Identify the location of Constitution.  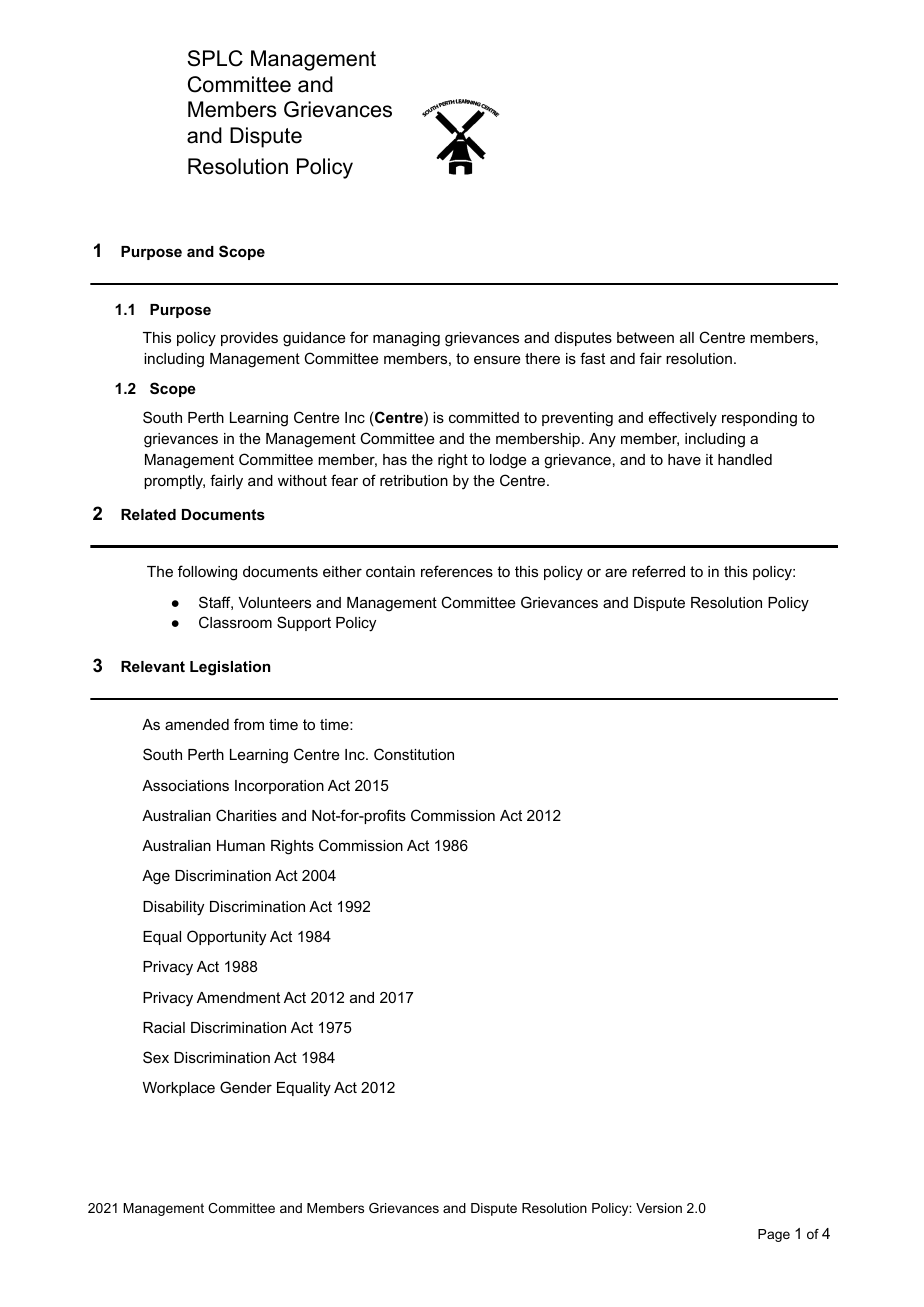
(414, 754).
